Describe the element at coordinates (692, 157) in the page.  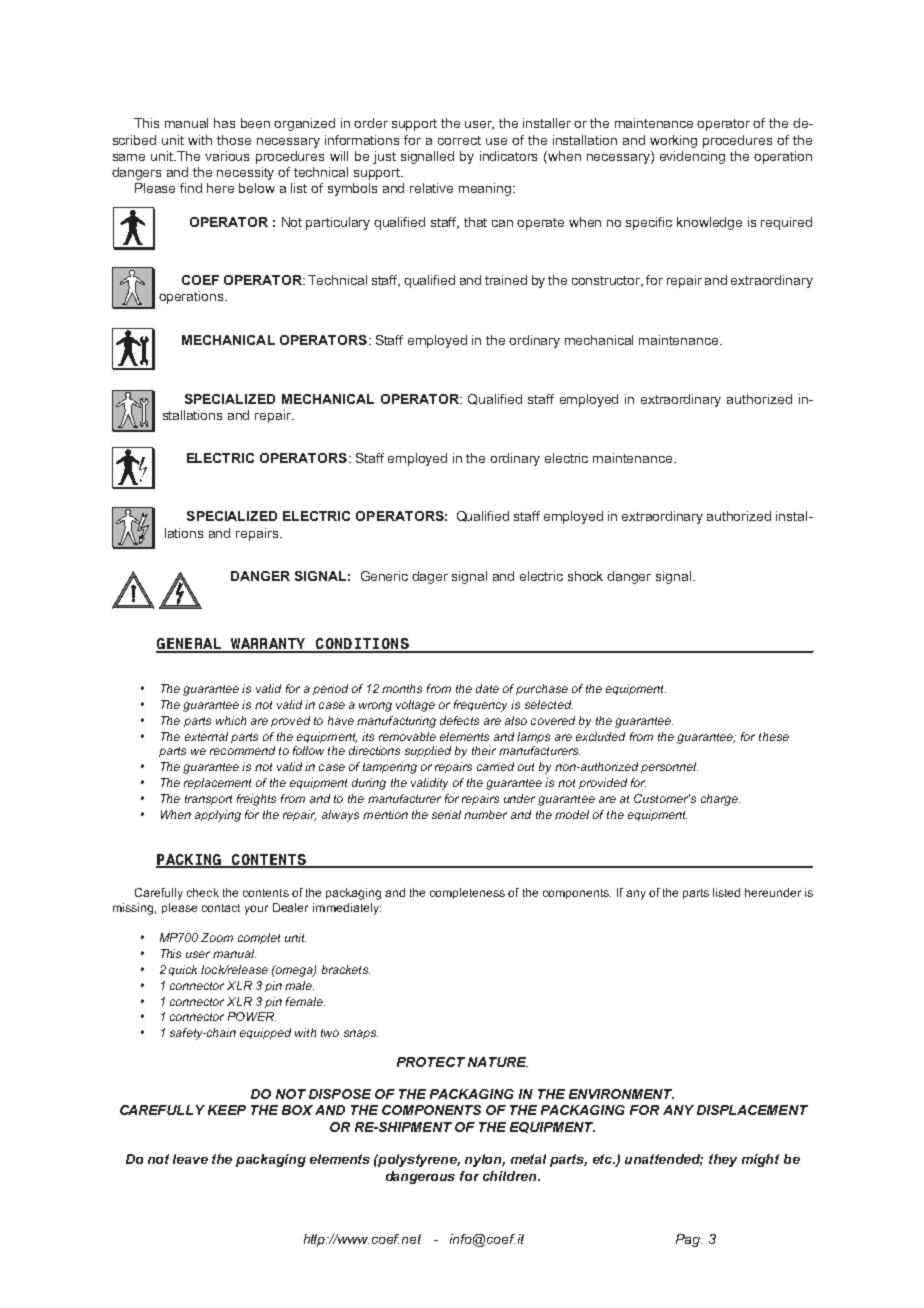
I see `evidencing` at that location.
